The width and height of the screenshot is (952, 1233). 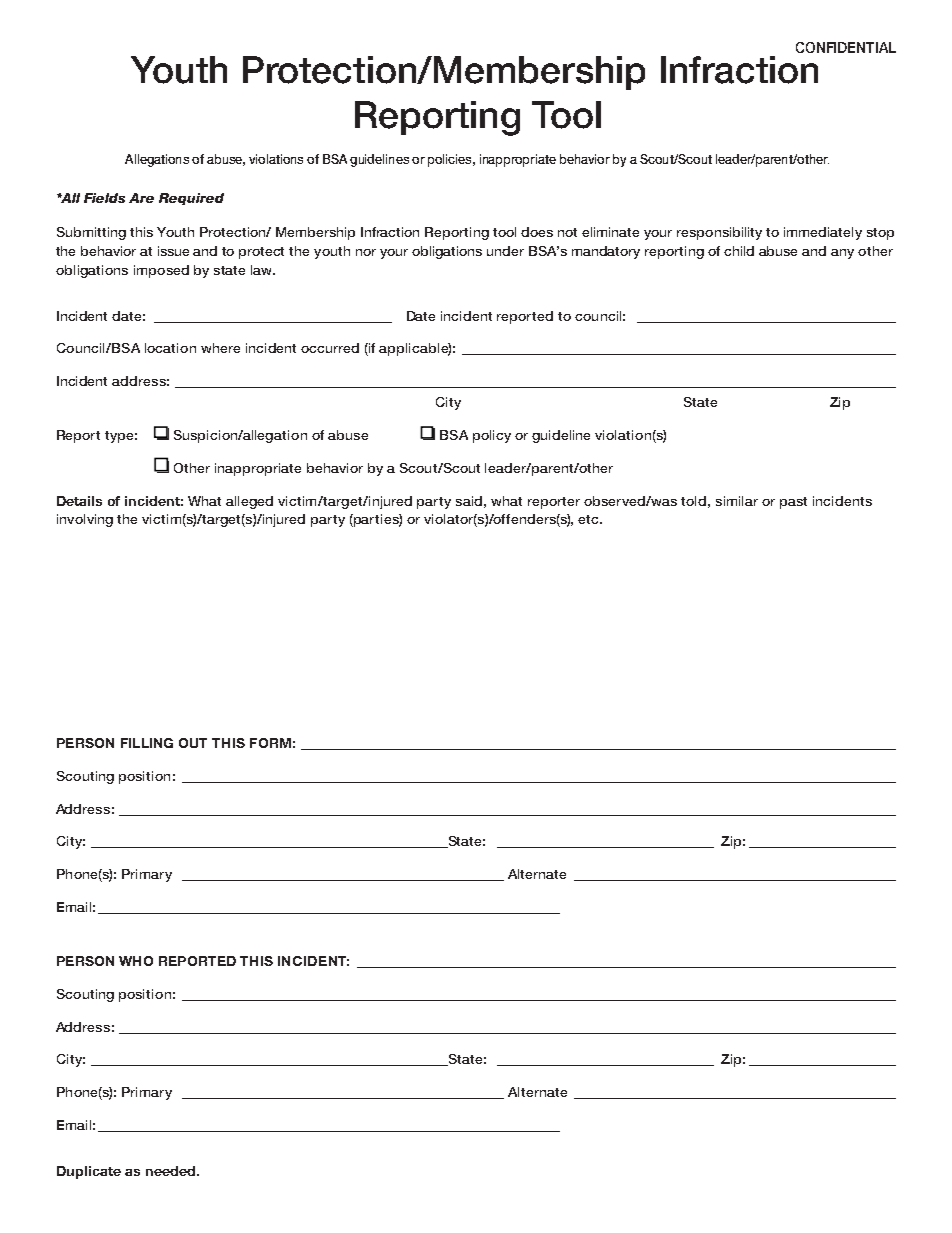 What do you see at coordinates (172, 1171) in the screenshot?
I see `needed` at bounding box center [172, 1171].
